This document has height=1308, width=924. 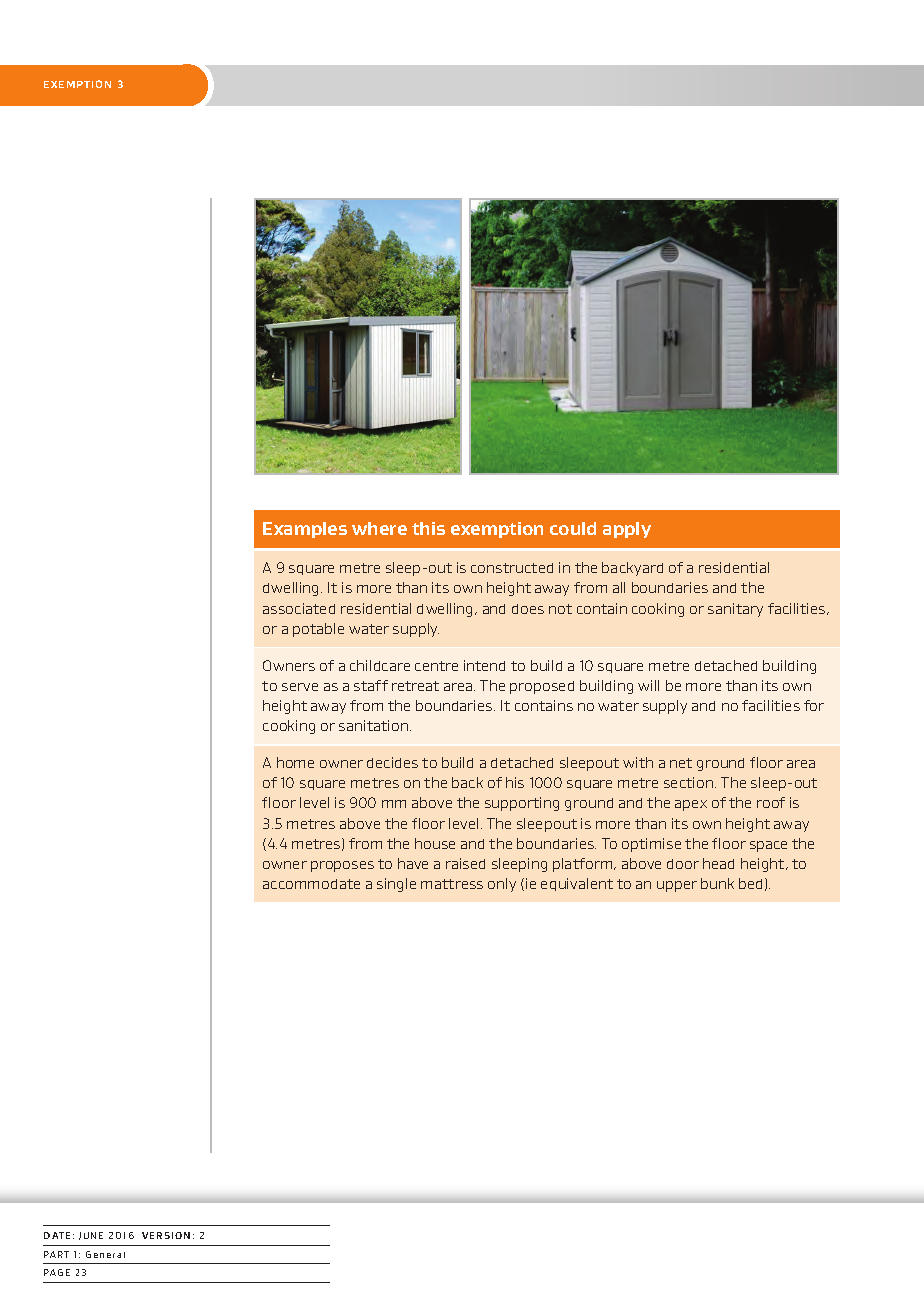 I want to click on apply, so click(x=627, y=530).
